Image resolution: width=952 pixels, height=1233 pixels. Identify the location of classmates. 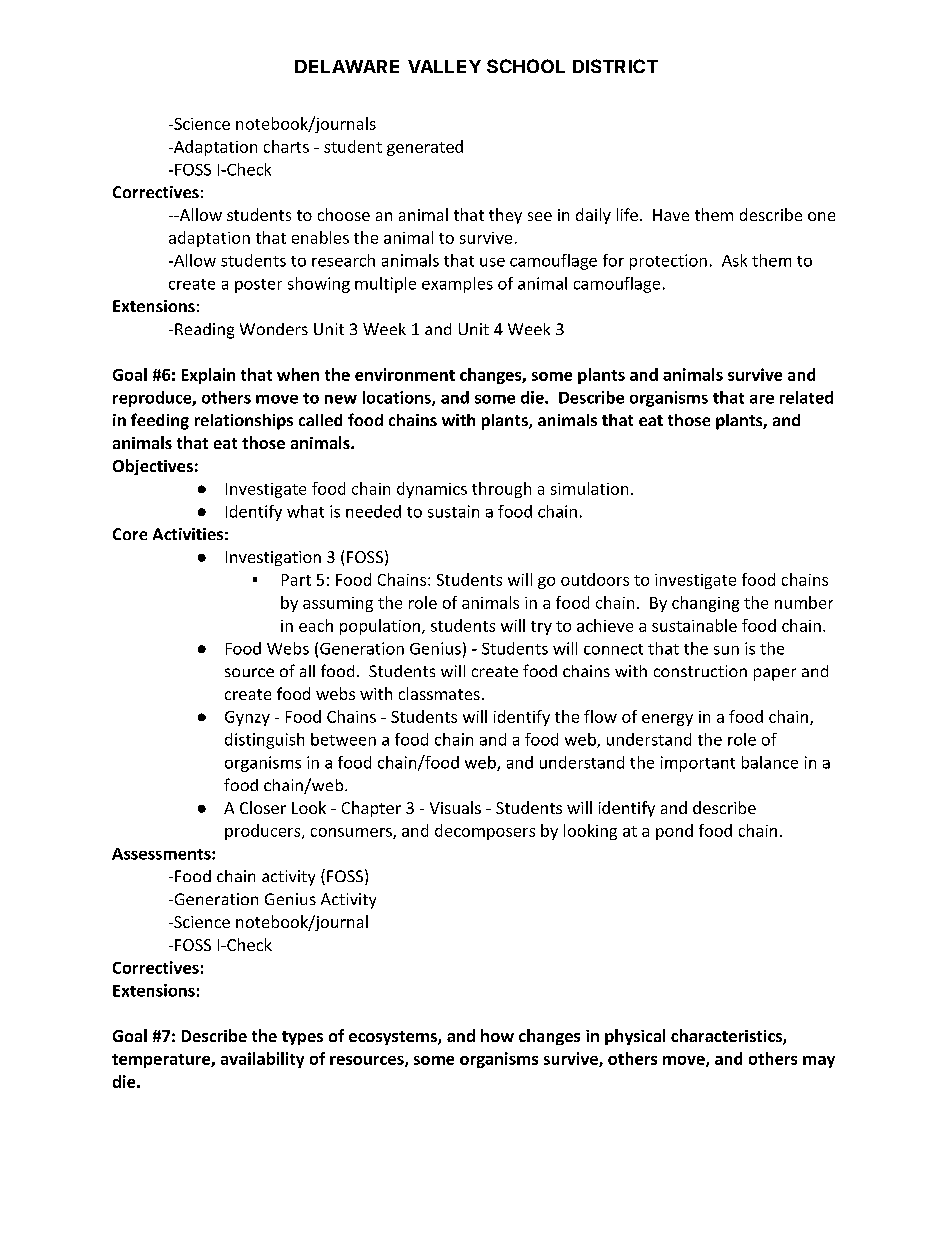
(439, 693).
